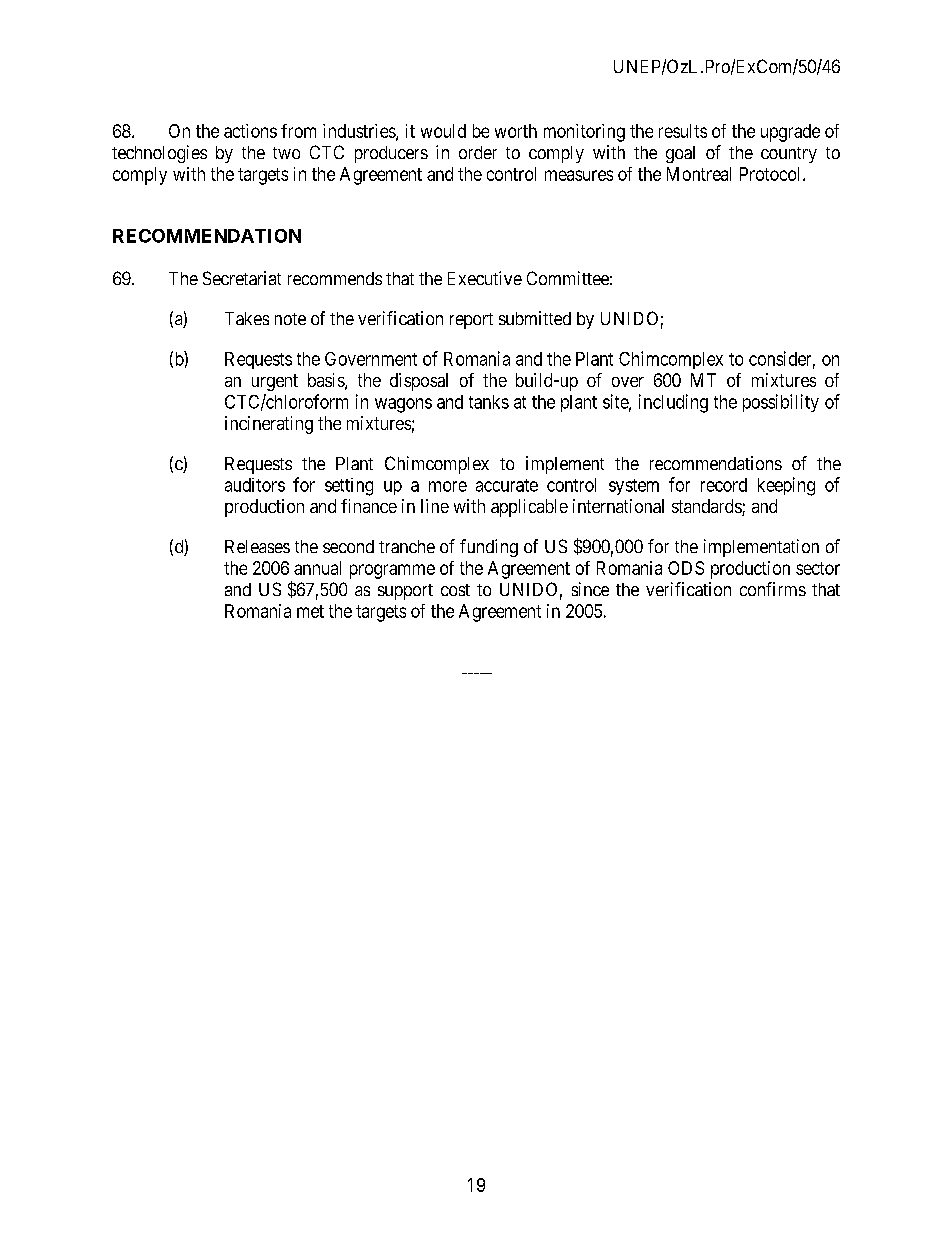 This document has width=952, height=1233. Describe the element at coordinates (242, 278) in the document. I see `Secretariat` at that location.
